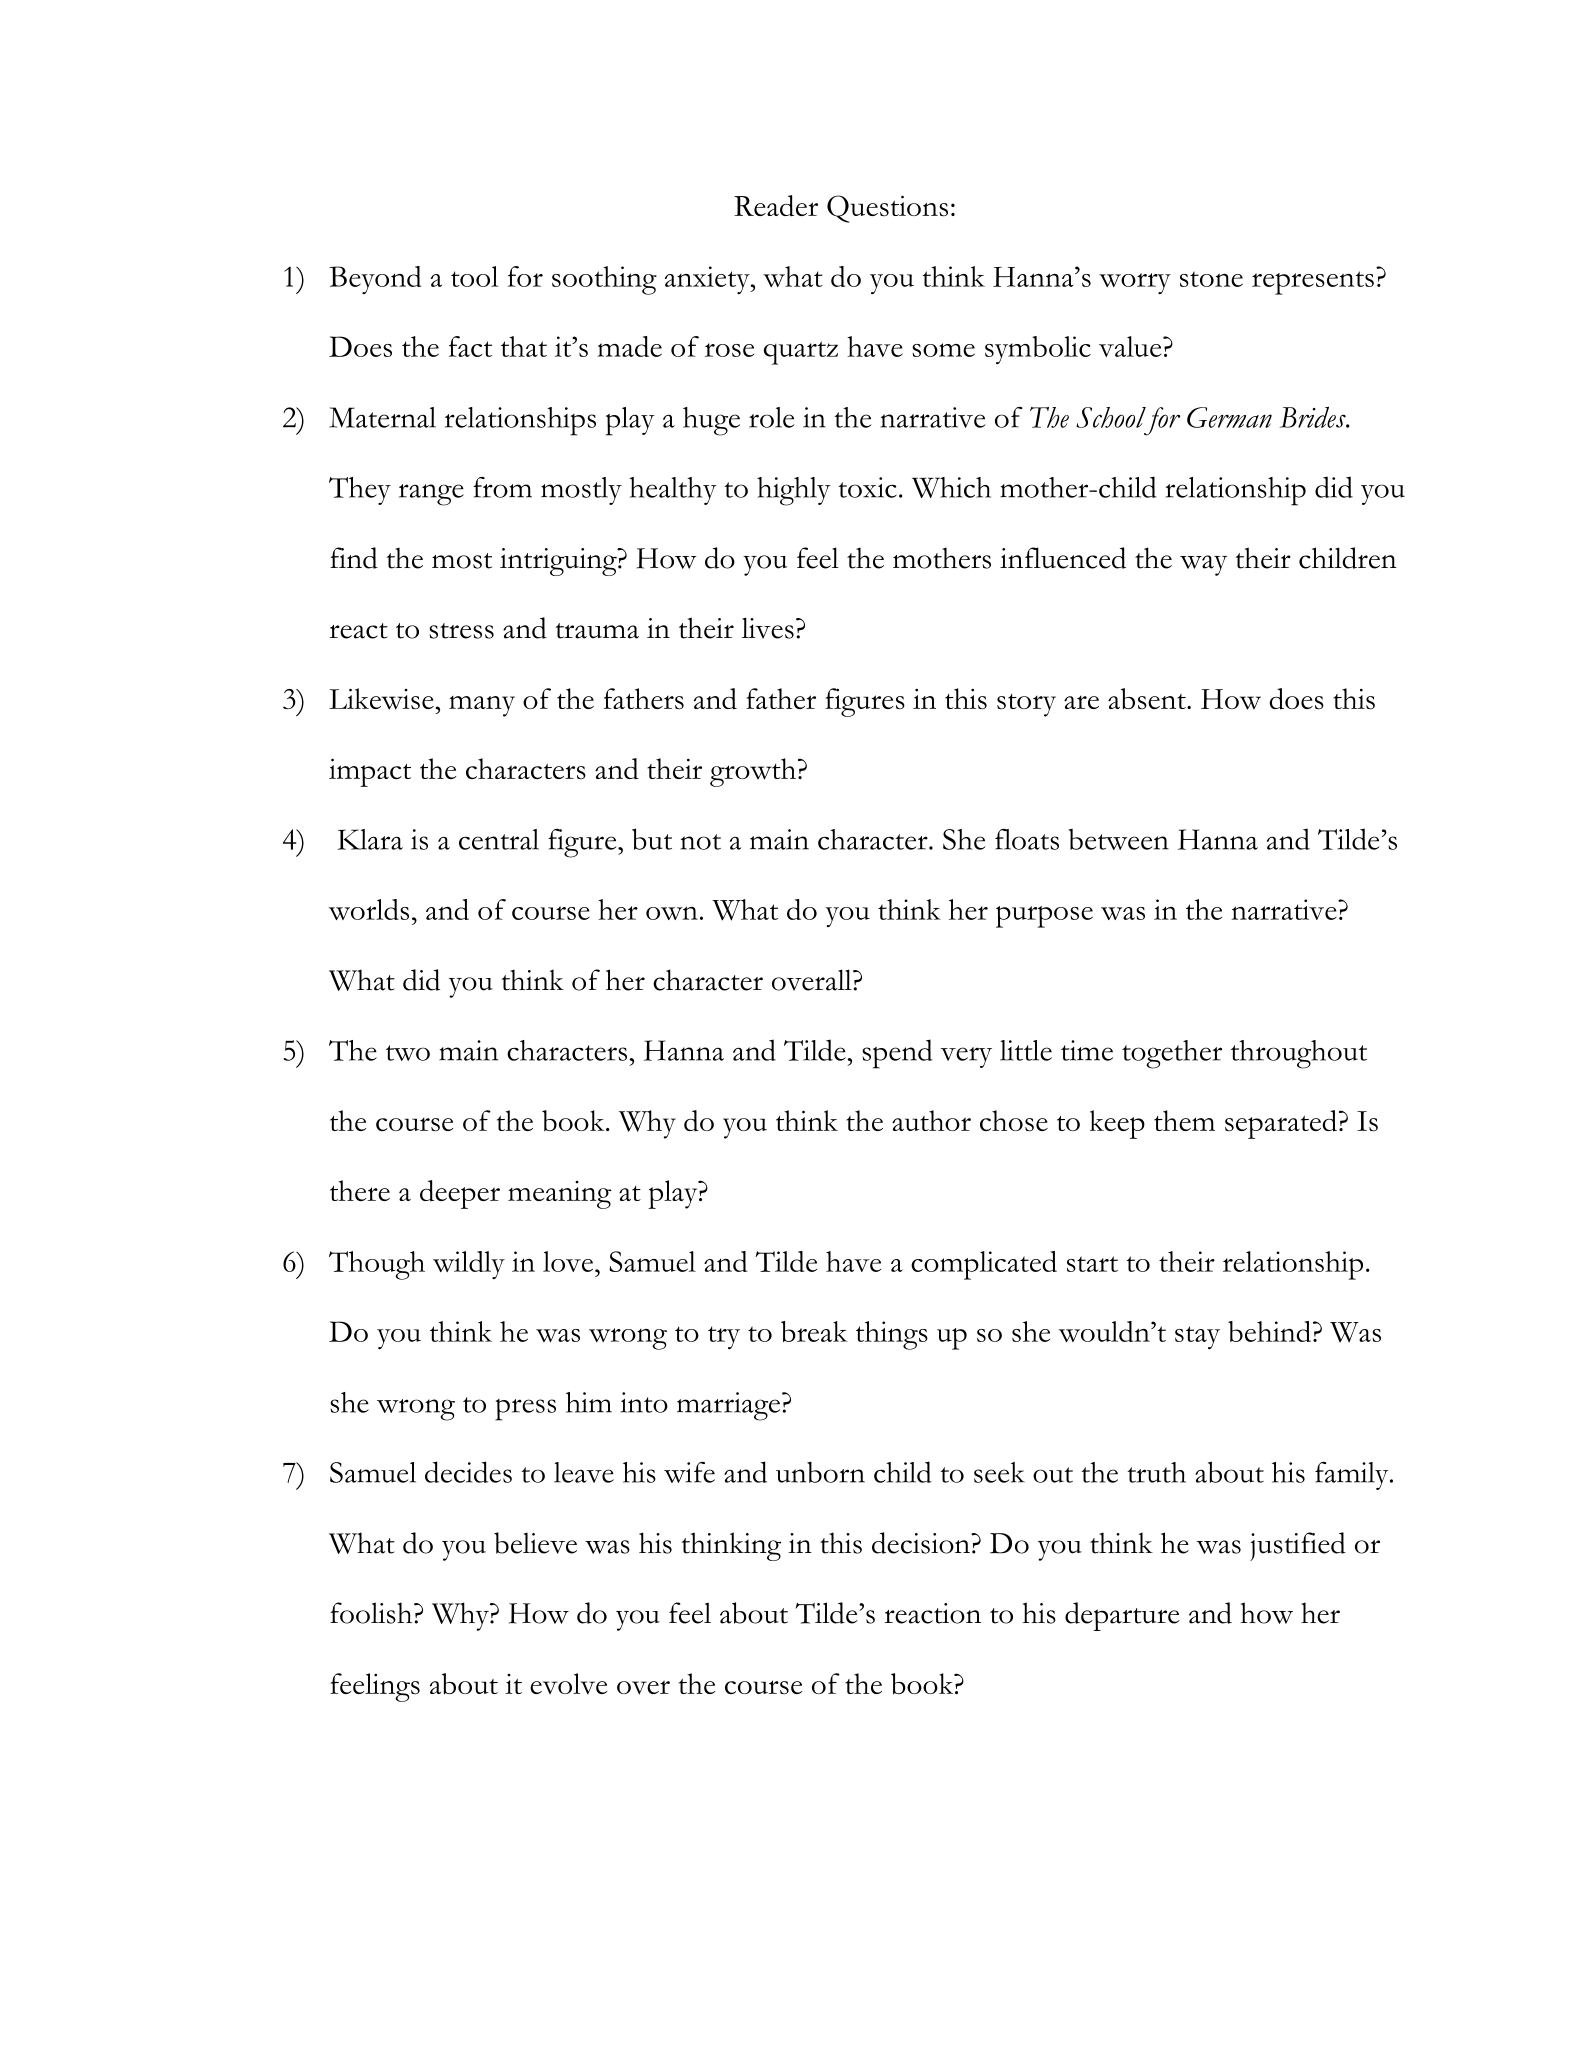 Image resolution: width=1595 pixels, height=2064 pixels. Describe the element at coordinates (887, 209) in the document. I see `Questions` at that location.
